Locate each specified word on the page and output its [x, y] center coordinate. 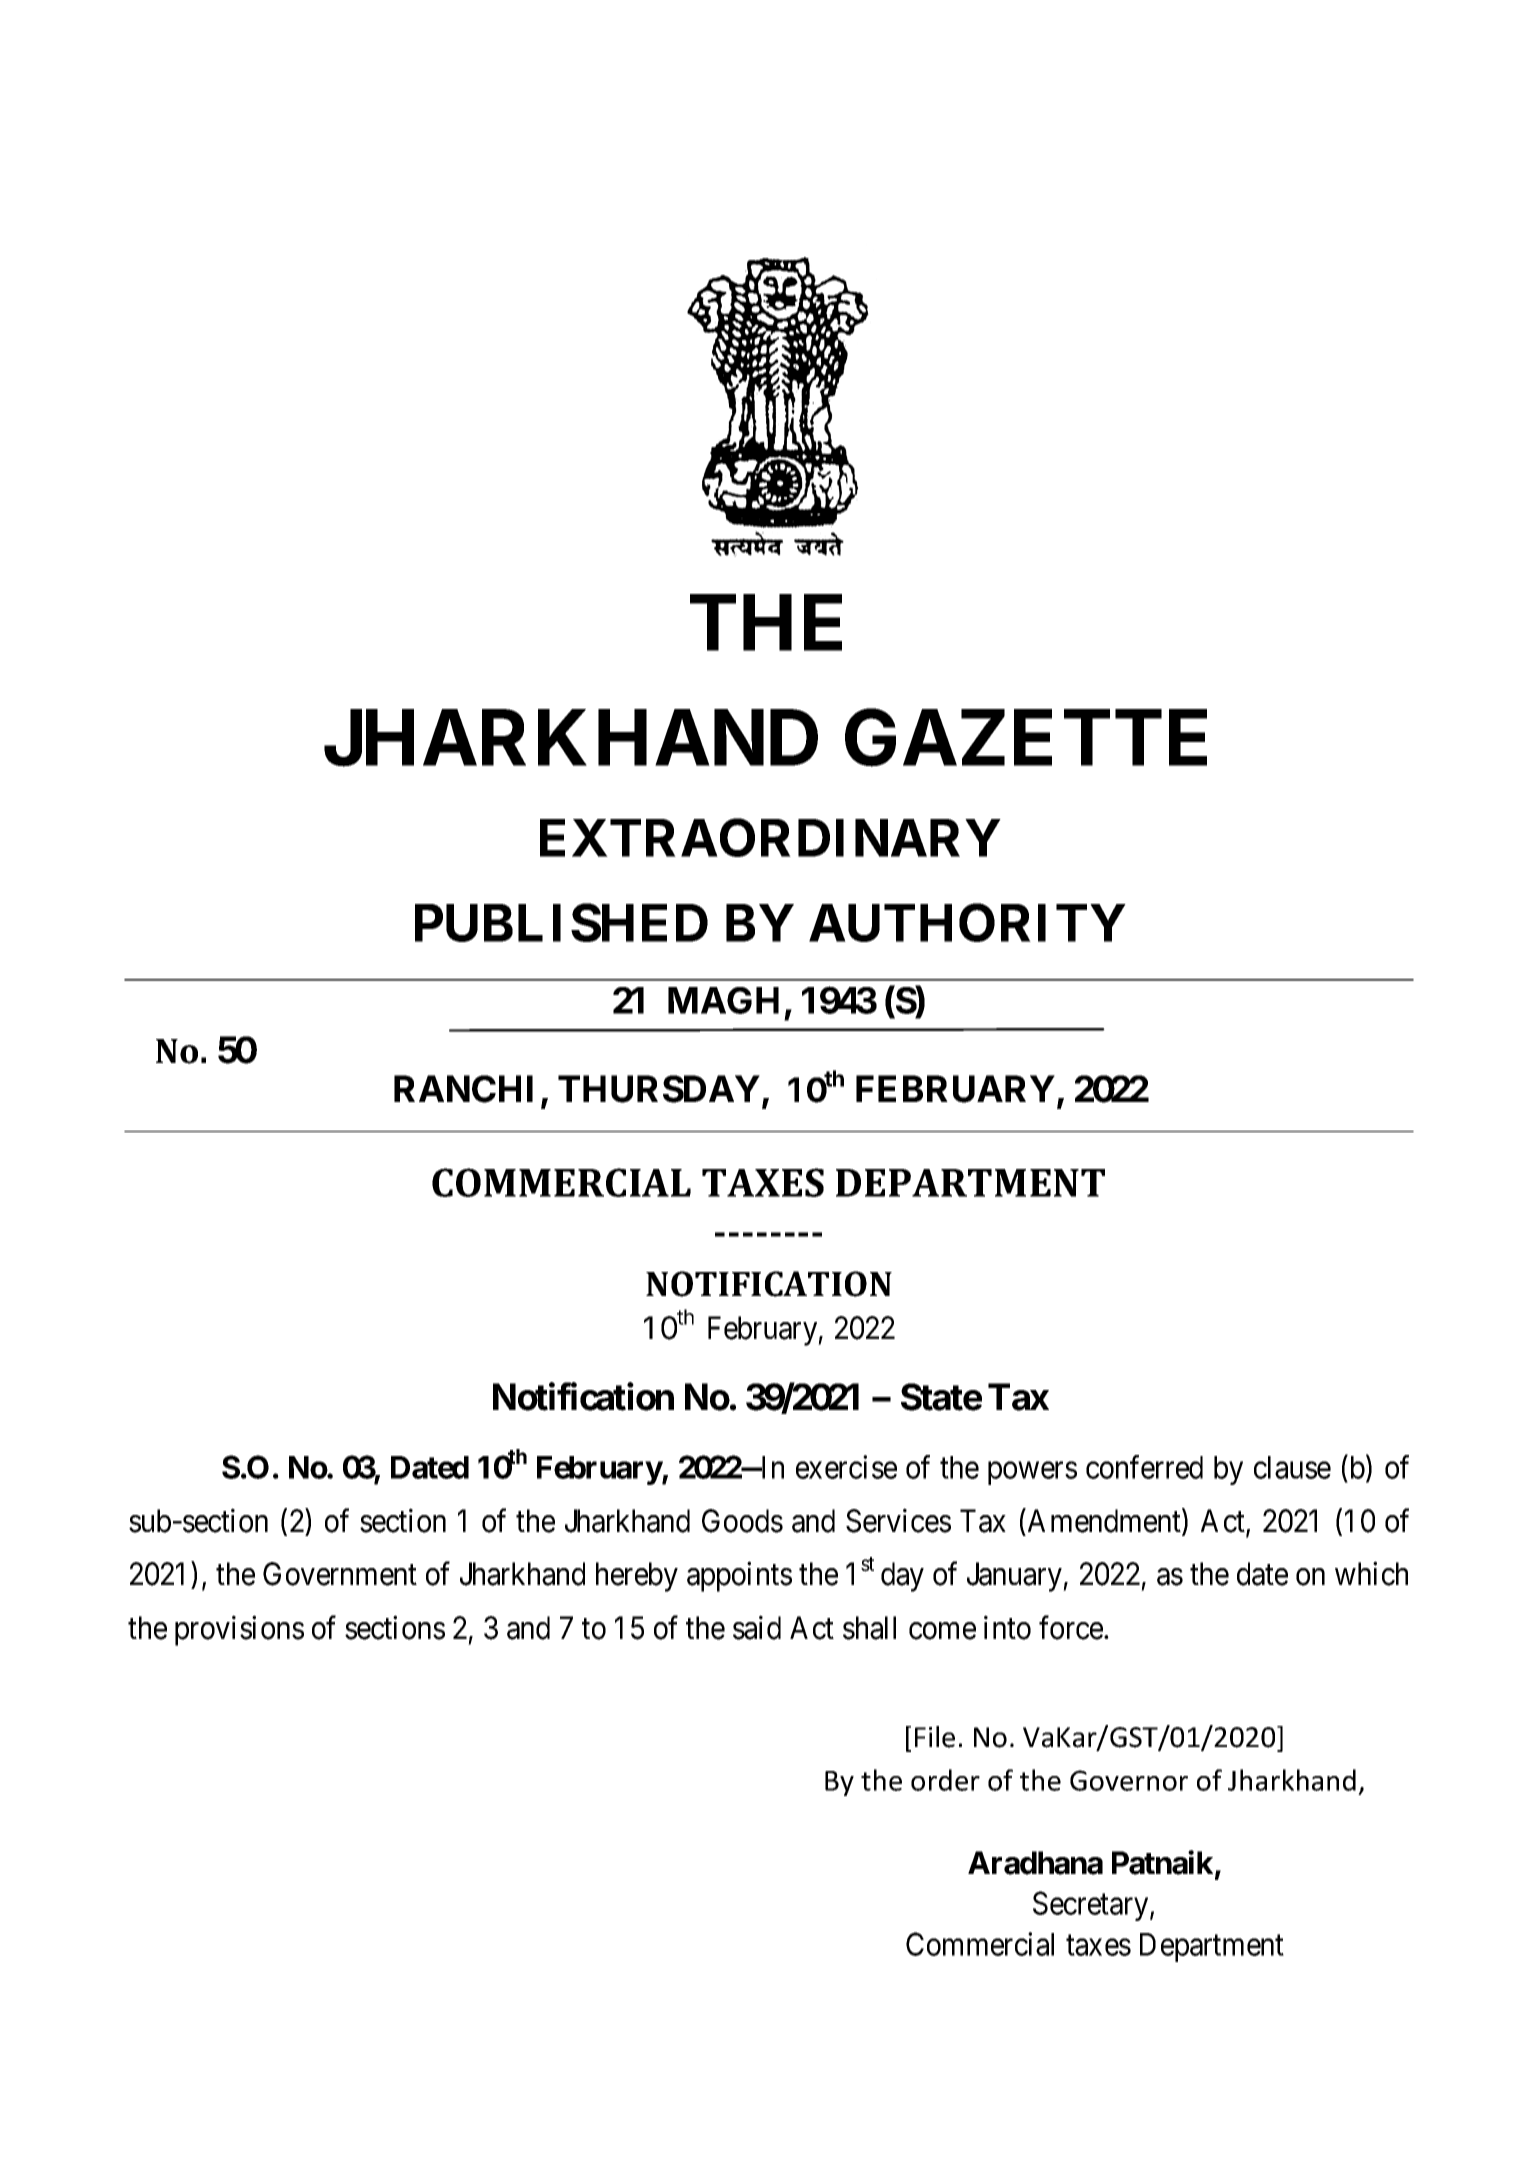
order [945, 1780]
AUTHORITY [967, 923]
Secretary [1092, 1906]
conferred [1144, 1467]
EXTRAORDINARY [770, 837]
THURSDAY [659, 1089]
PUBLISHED [561, 923]
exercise [846, 1467]
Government [340, 1574]
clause [1292, 1467]
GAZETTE [1026, 738]
